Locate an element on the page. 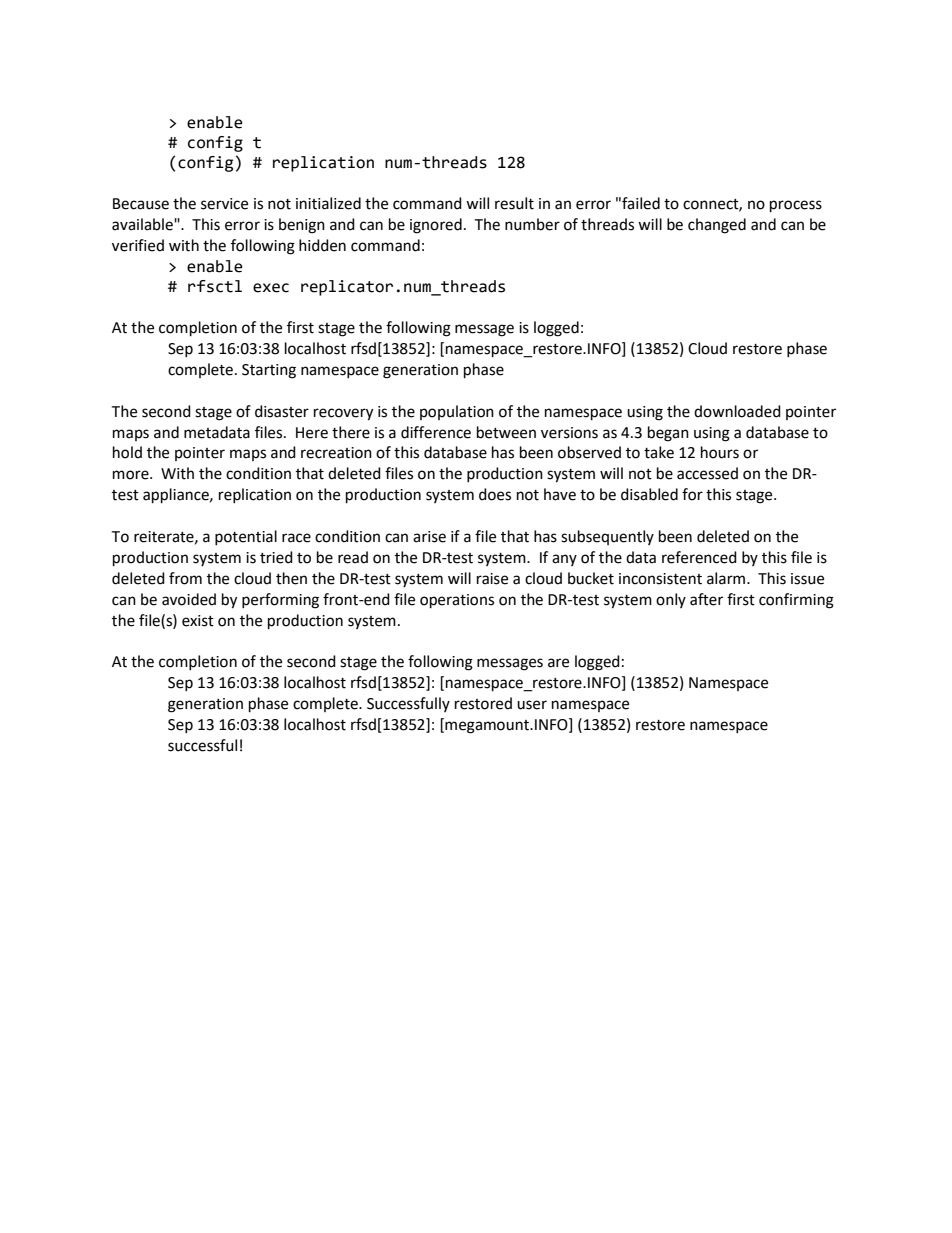 This document has height=1233, width=952. alarm is located at coordinates (727, 578).
